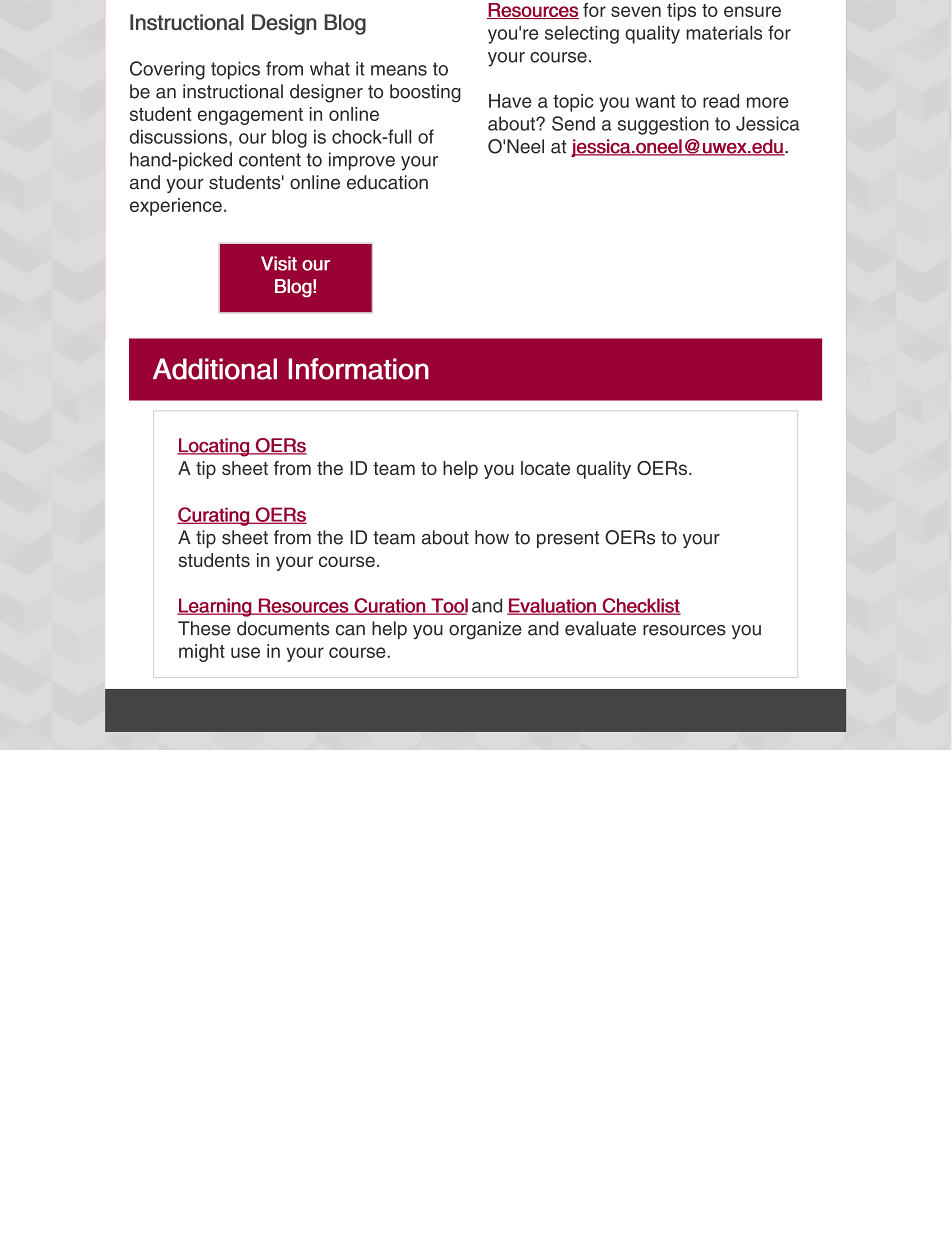  Describe the element at coordinates (245, 652) in the screenshot. I see `use` at that location.
